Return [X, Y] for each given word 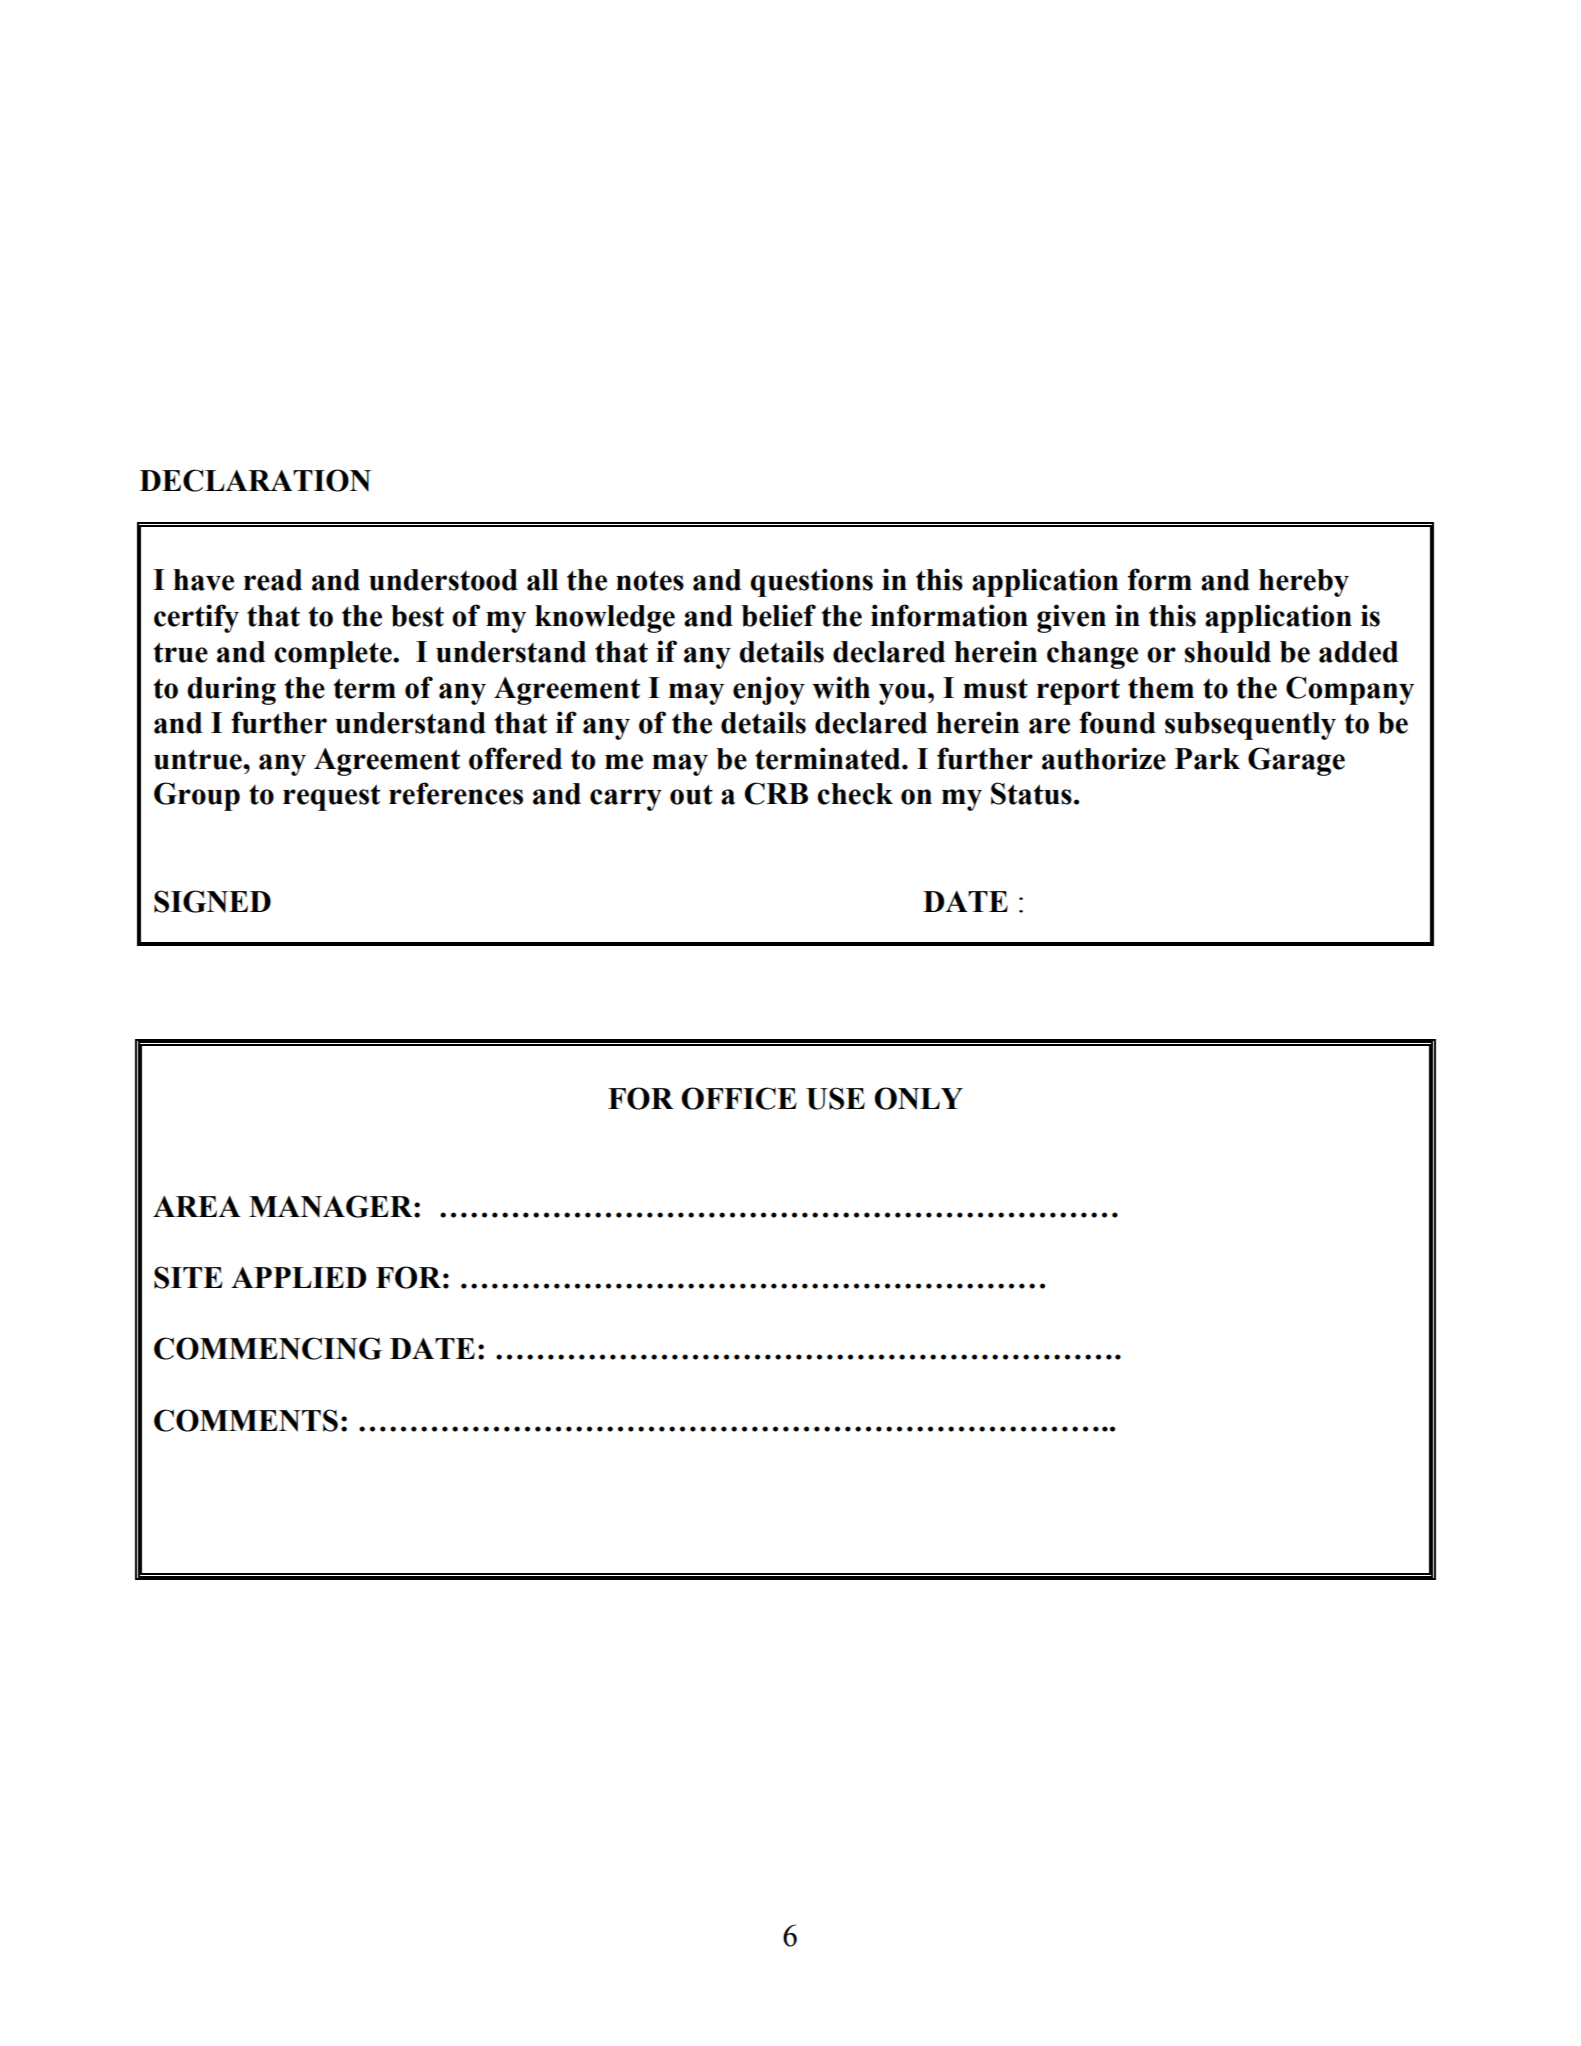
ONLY [918, 1098]
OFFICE [739, 1098]
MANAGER [332, 1206]
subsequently [1250, 726]
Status [1031, 793]
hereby [1304, 583]
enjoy [769, 690]
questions [811, 582]
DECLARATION [255, 480]
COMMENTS [246, 1420]
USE [835, 1098]
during [231, 690]
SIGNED [212, 901]
